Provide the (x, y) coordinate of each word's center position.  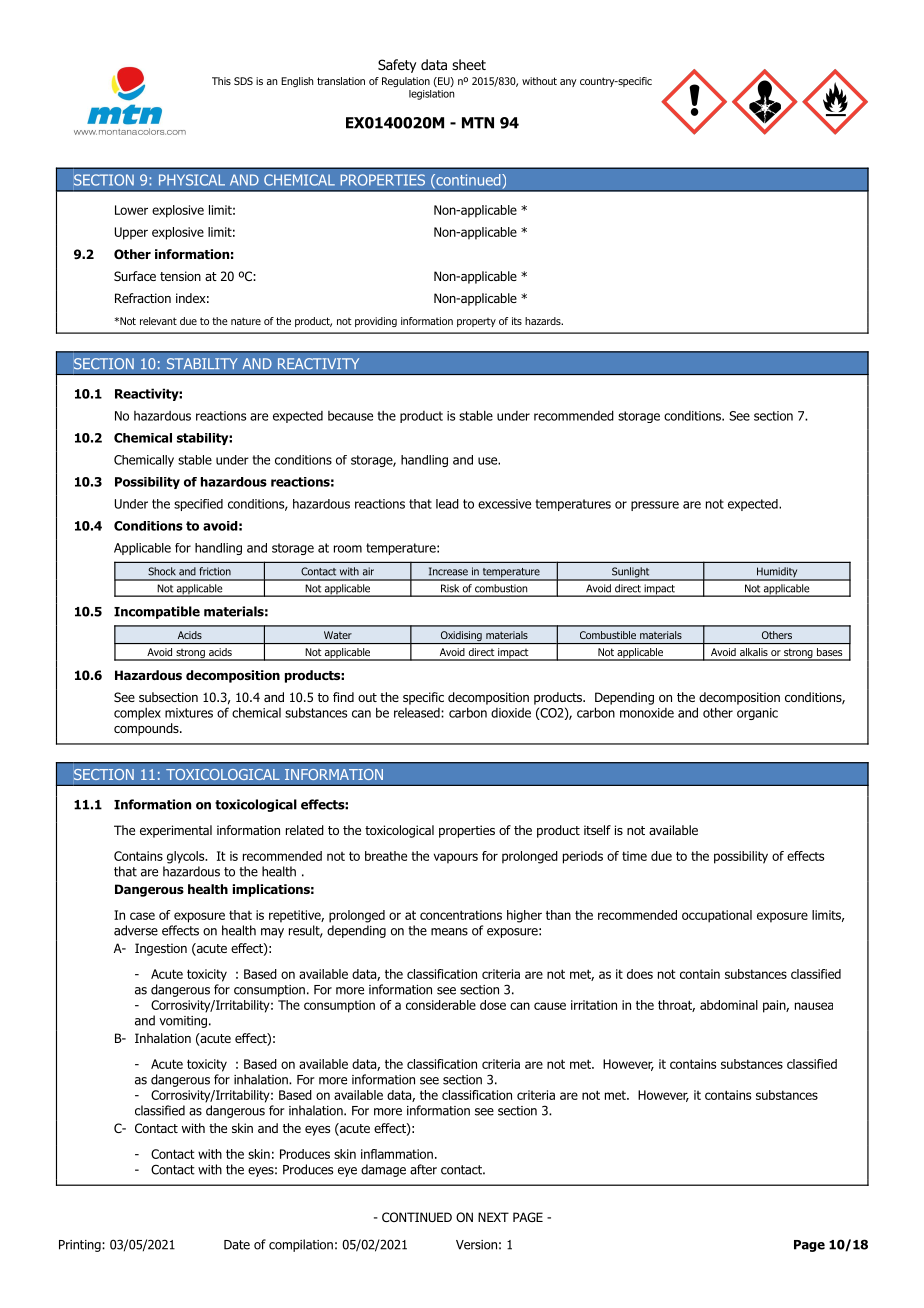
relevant (158, 321)
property (476, 322)
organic (757, 714)
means (449, 932)
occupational (717, 916)
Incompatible (157, 612)
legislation (431, 95)
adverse (136, 930)
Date (237, 1245)
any (568, 83)
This (221, 81)
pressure (655, 506)
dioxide (511, 713)
